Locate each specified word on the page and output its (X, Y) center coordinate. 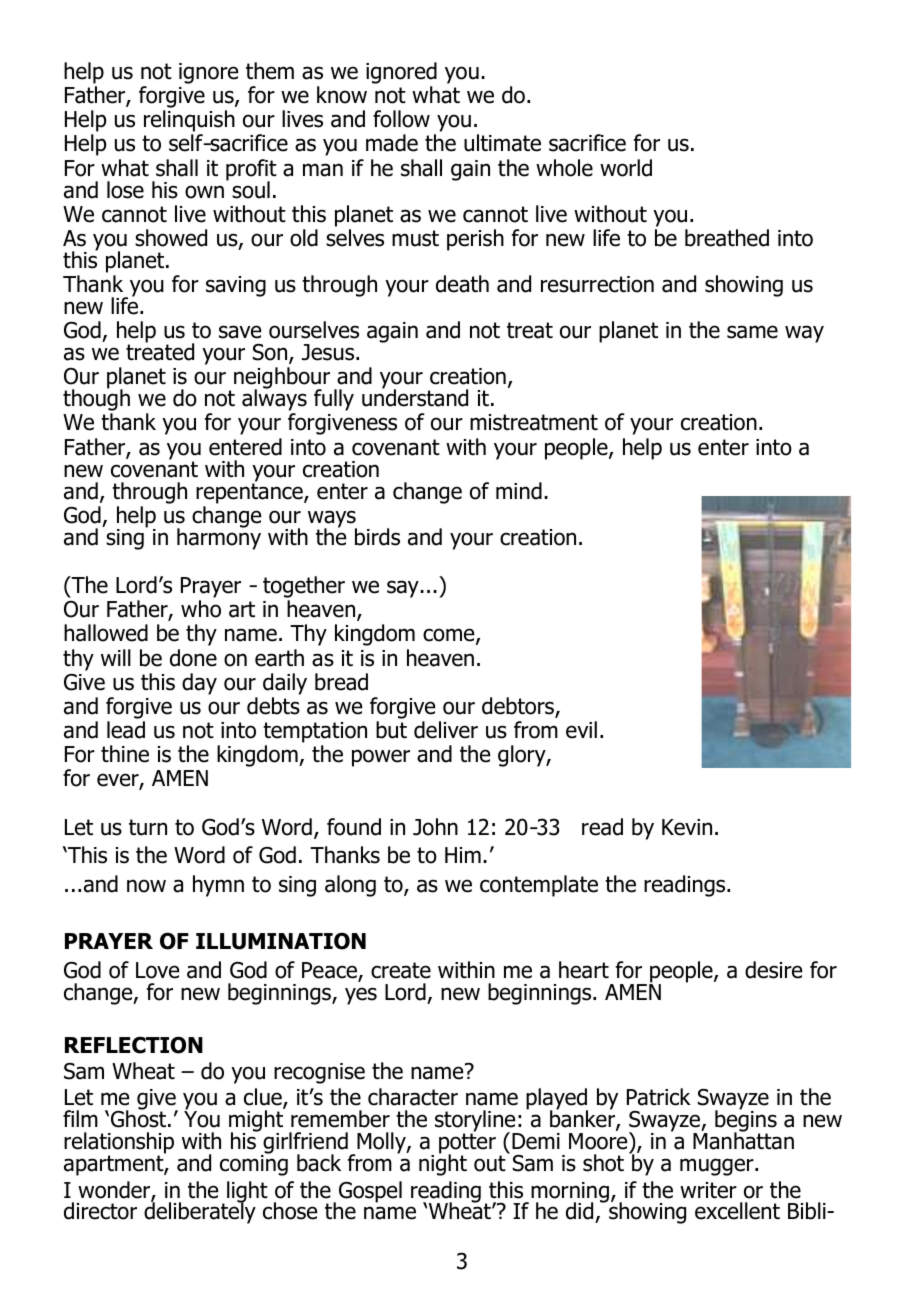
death (462, 284)
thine (125, 754)
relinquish (189, 121)
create (401, 970)
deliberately (200, 1212)
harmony (219, 538)
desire (773, 970)
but (391, 730)
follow (401, 119)
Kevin (687, 827)
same (752, 332)
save (240, 332)
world (626, 168)
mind (519, 491)
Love (157, 970)
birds (377, 537)
